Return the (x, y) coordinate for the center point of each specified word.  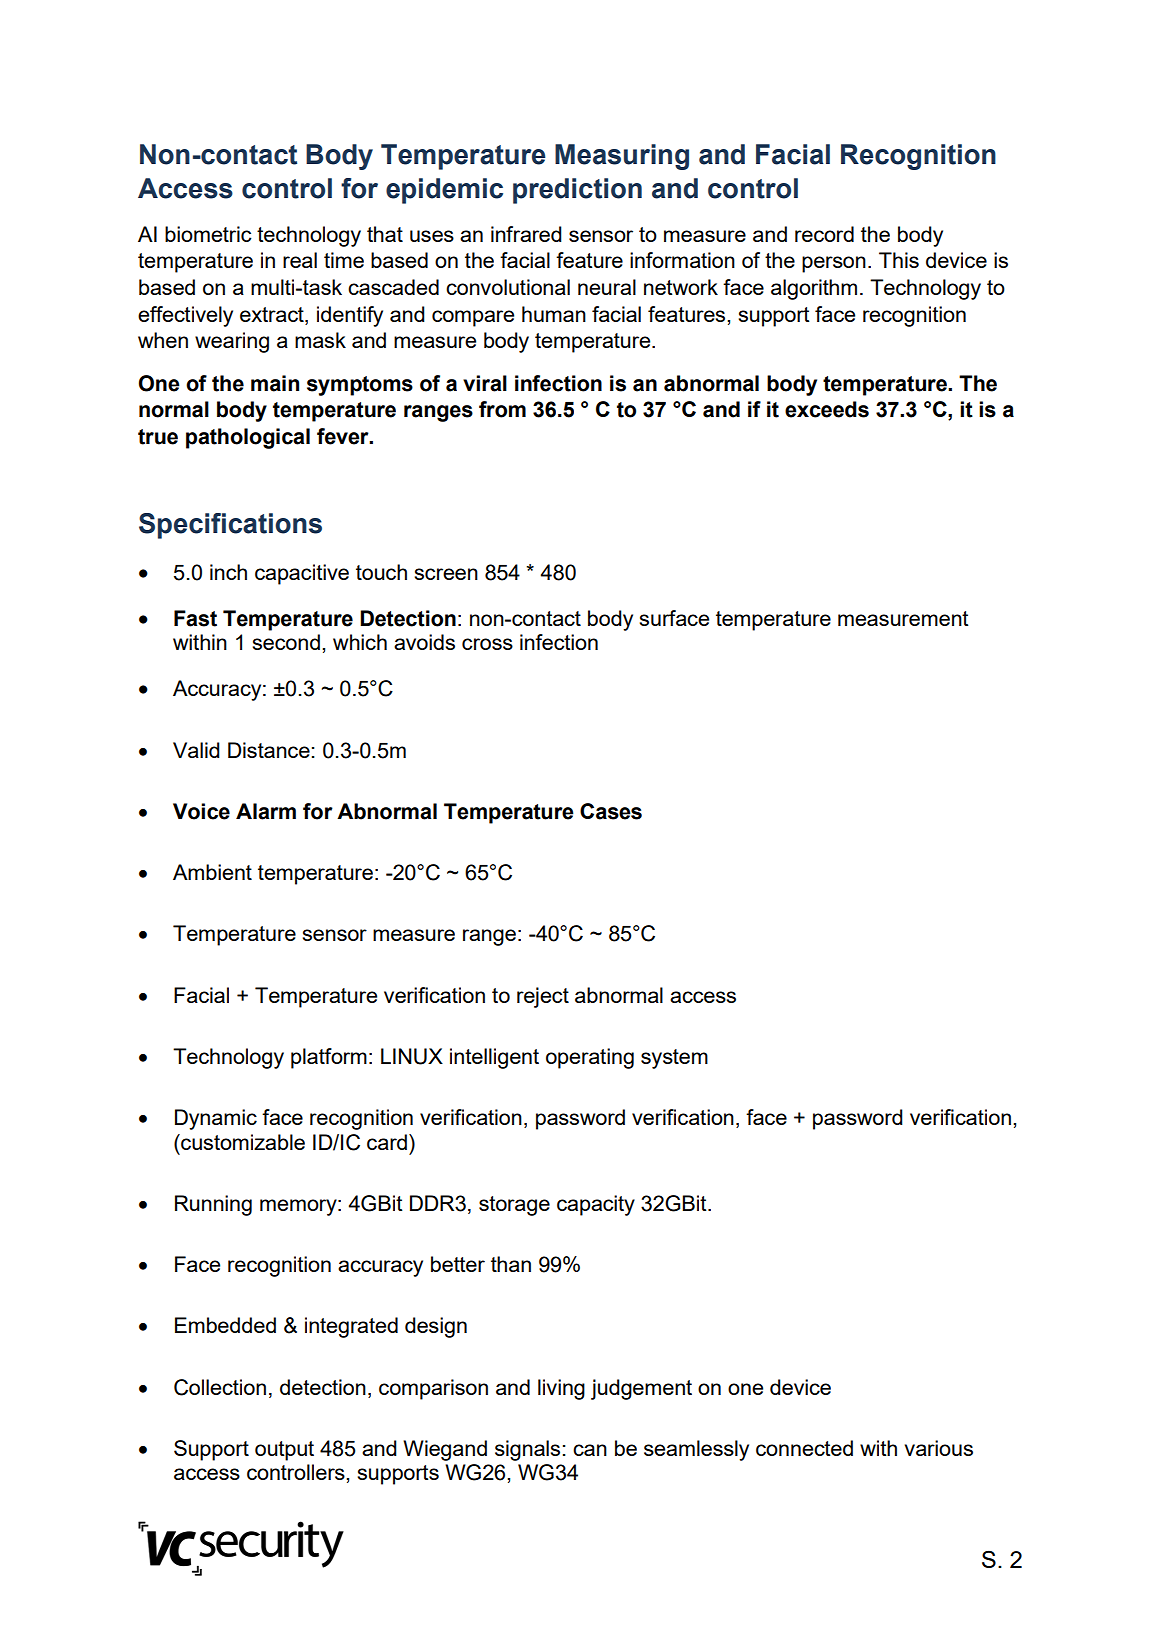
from (502, 409)
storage (514, 1206)
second (286, 642)
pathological (248, 438)
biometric (208, 234)
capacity (596, 1205)
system (674, 1059)
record (824, 234)
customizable (242, 1142)
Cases (611, 811)
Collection (220, 1387)
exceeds (827, 409)
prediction (577, 191)
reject (543, 997)
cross (487, 644)
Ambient (212, 872)
